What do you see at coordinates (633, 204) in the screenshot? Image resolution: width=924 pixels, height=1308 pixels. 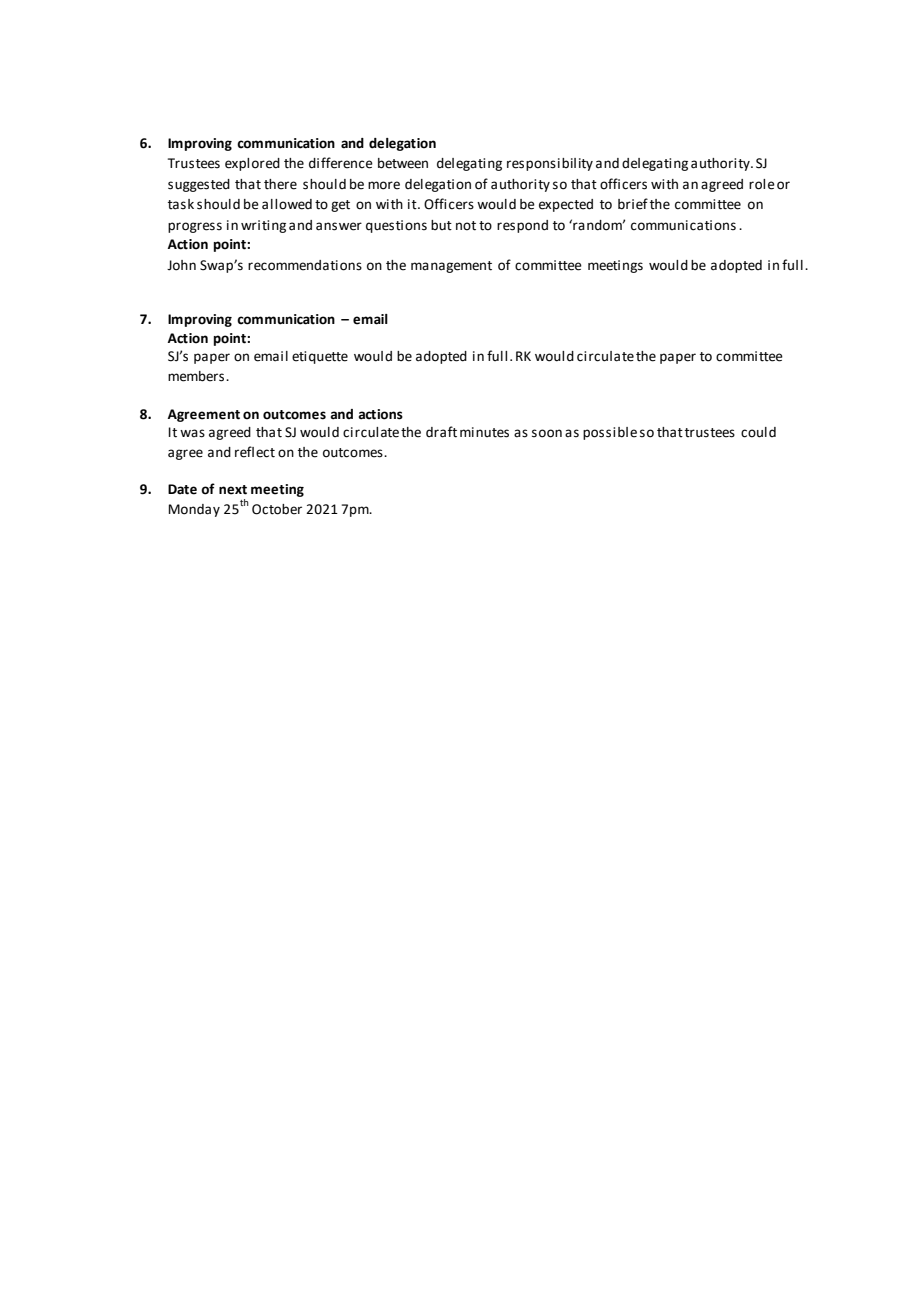 I see `brief` at bounding box center [633, 204].
